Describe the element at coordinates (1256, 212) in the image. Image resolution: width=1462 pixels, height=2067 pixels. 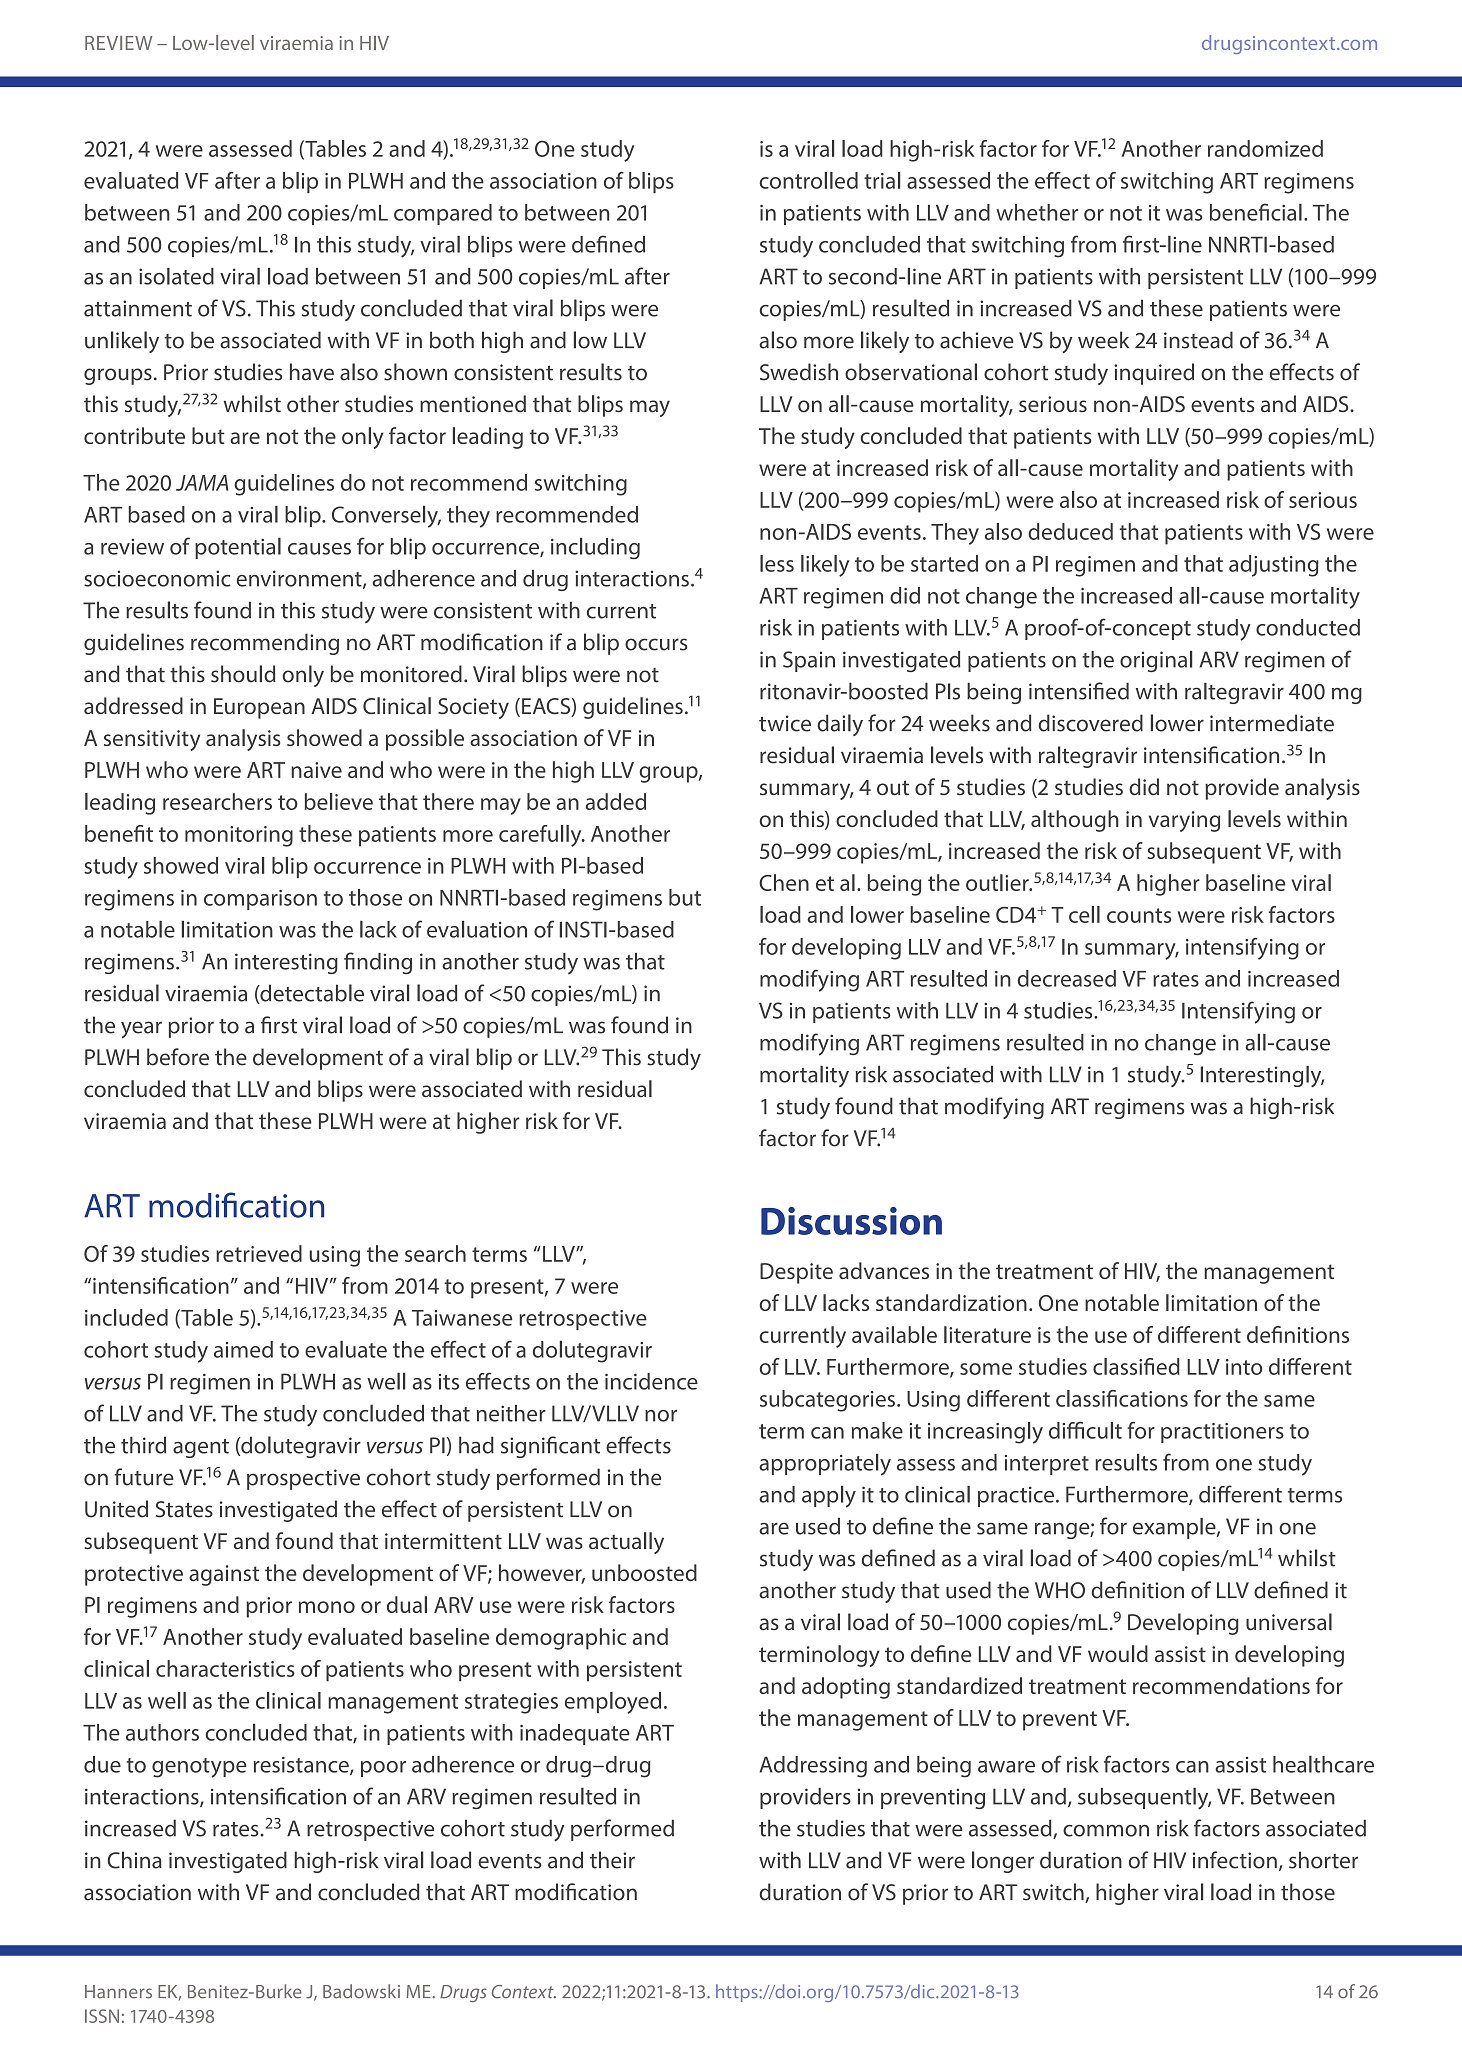
I see `beneficial` at that location.
